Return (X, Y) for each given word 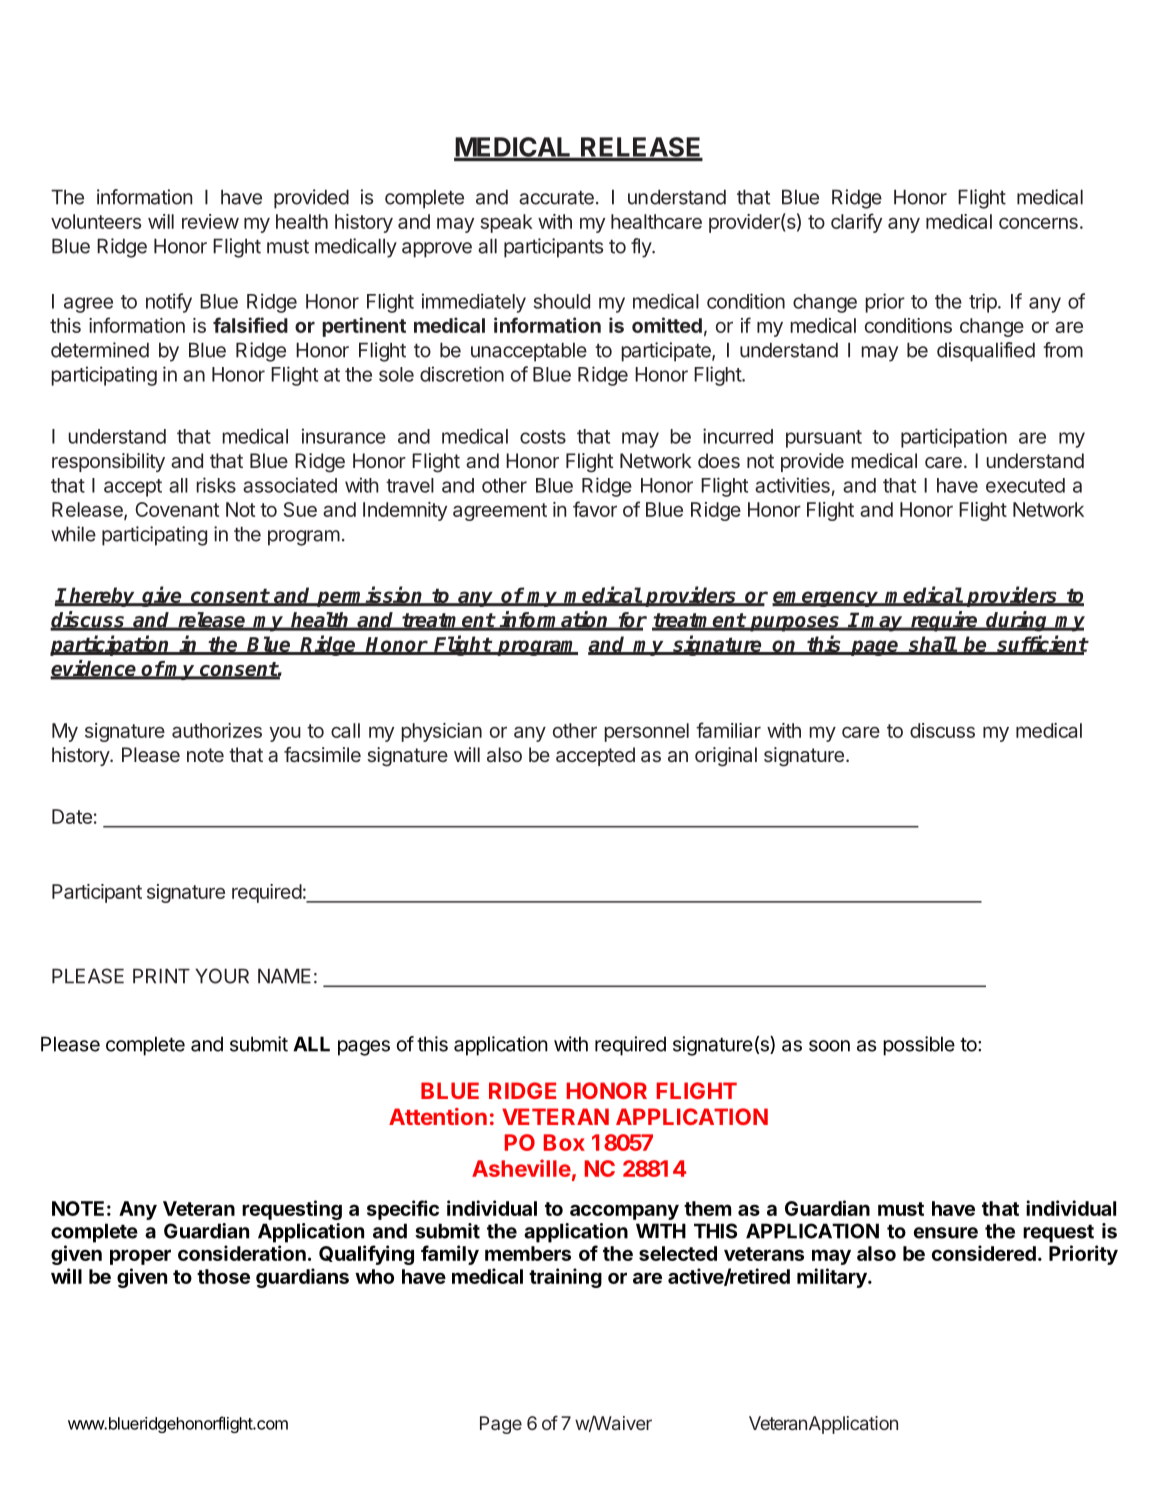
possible (919, 1046)
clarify (856, 223)
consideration (242, 1253)
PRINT (161, 976)
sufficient (1041, 644)
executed (1025, 485)
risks (216, 485)
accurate (556, 198)
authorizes (217, 730)
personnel (647, 732)
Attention (438, 1116)
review (210, 221)
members (528, 1253)
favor (595, 509)
